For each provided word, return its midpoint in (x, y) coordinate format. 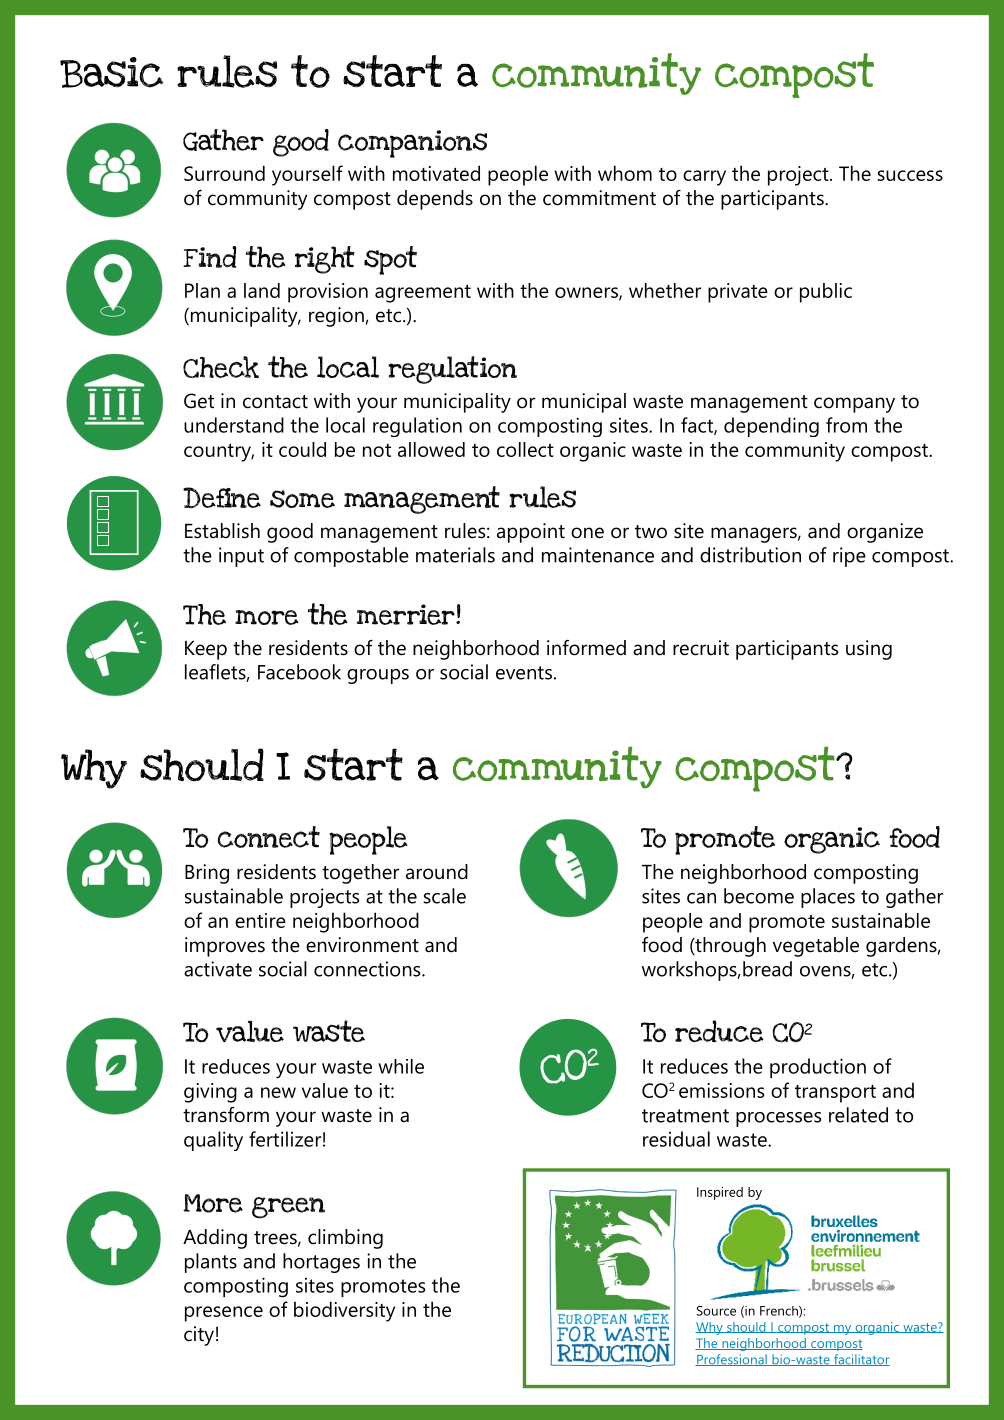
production (818, 1068)
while (401, 1066)
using (869, 650)
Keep (206, 650)
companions (412, 144)
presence (224, 1314)
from (846, 425)
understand (234, 425)
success (910, 175)
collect (525, 449)
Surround (224, 173)
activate (218, 969)
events (524, 673)
